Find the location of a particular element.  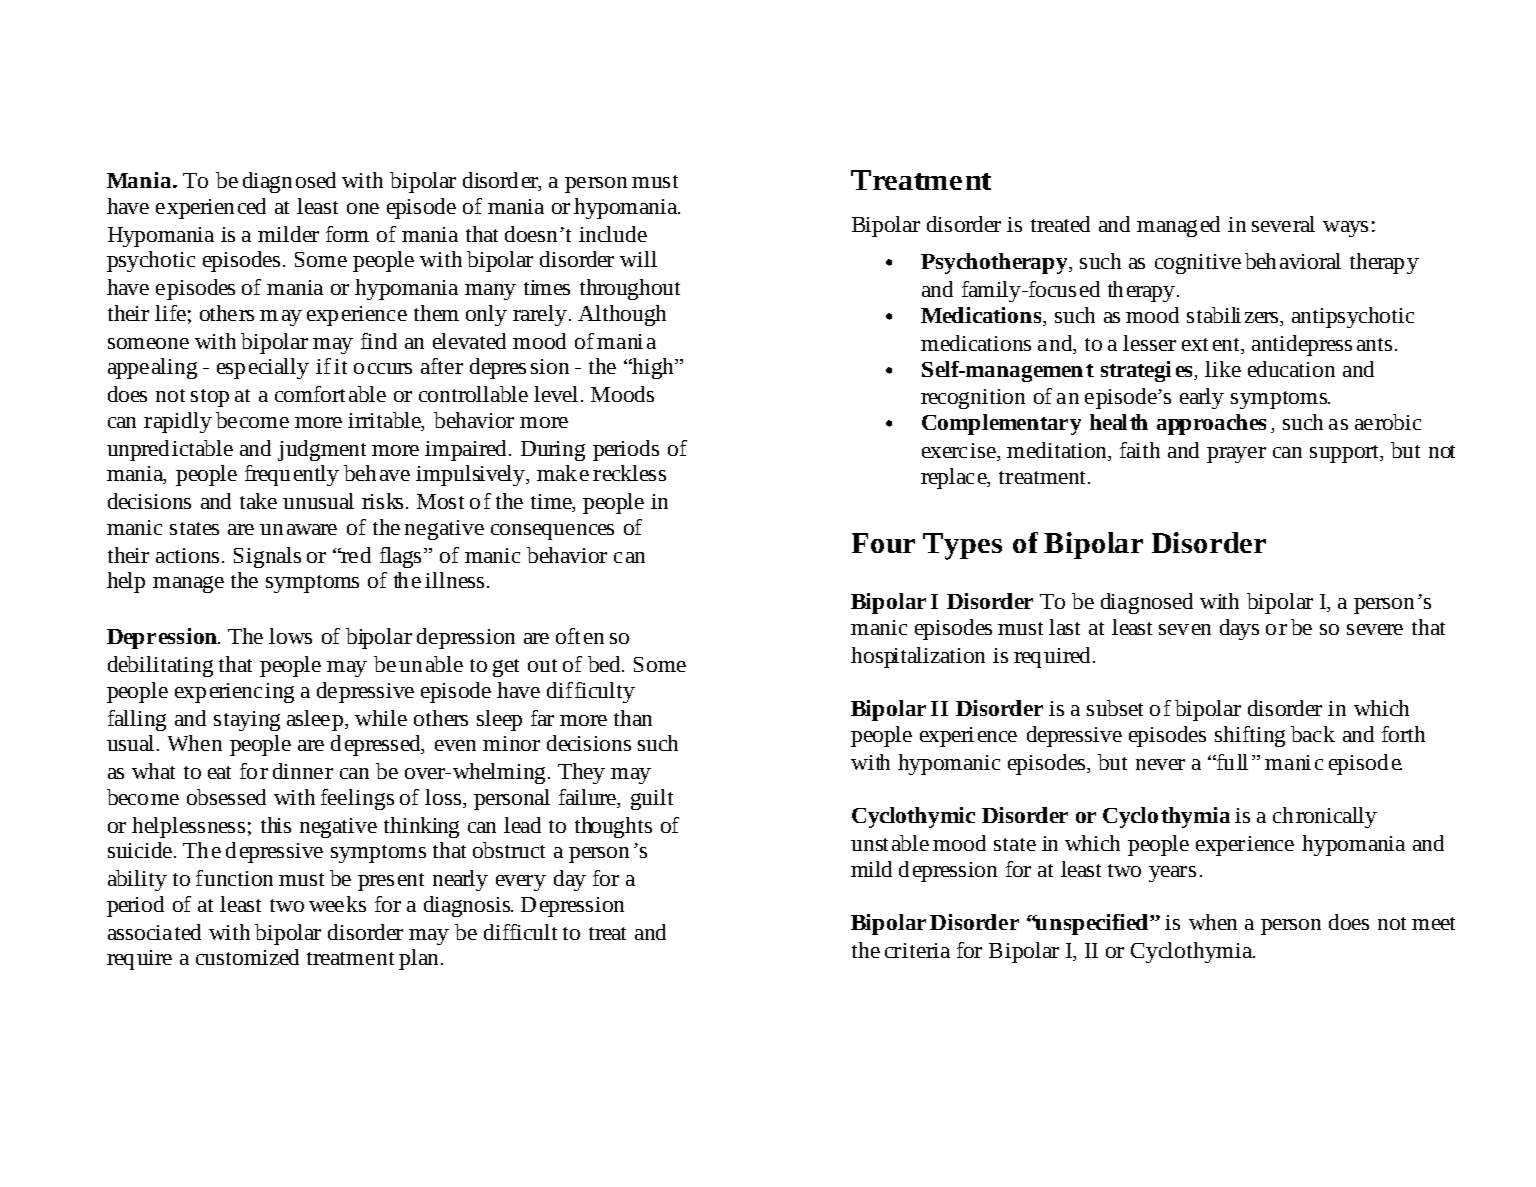

reckless is located at coordinates (629, 473).
